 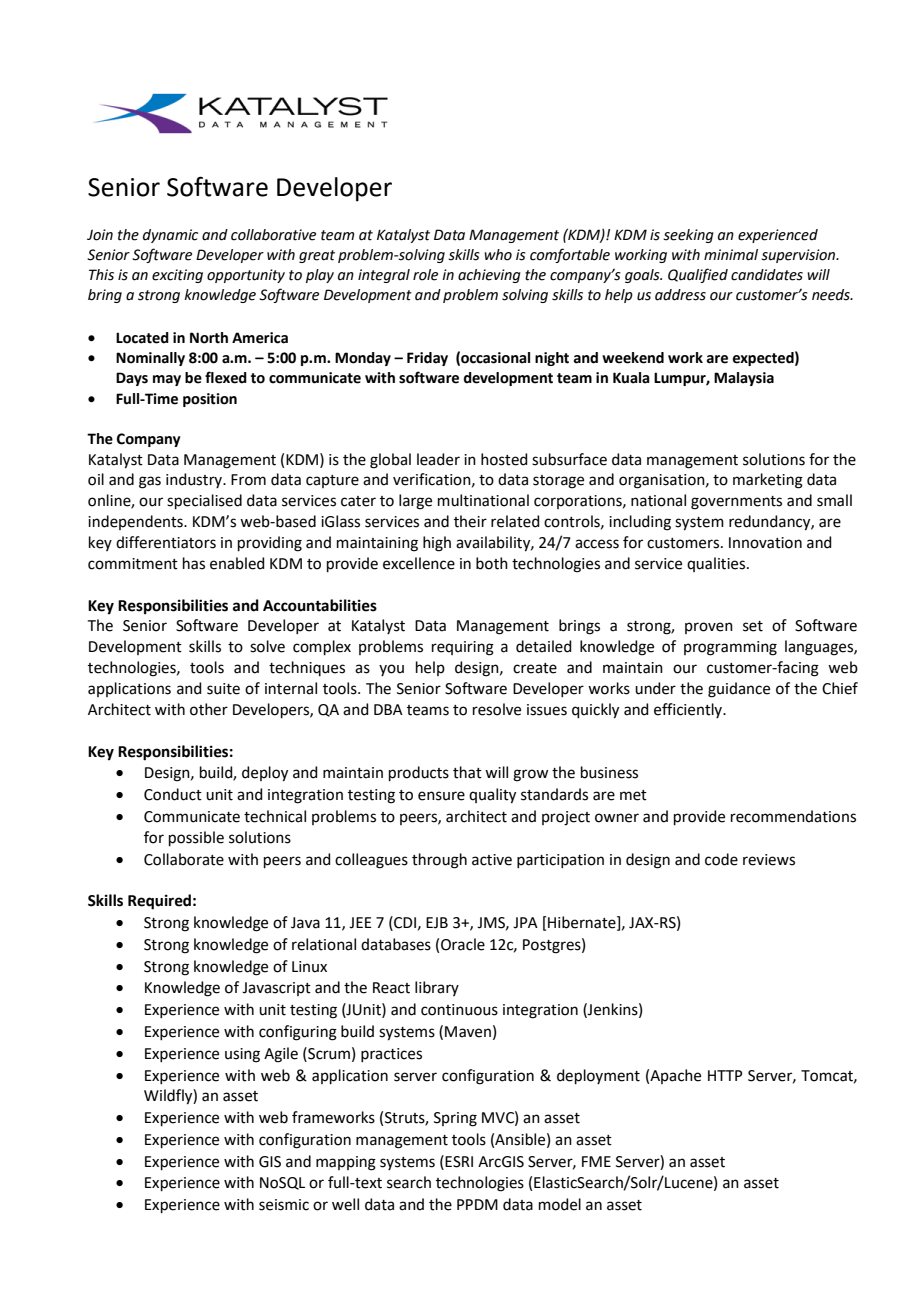 What do you see at coordinates (209, 709) in the screenshot?
I see `other` at bounding box center [209, 709].
